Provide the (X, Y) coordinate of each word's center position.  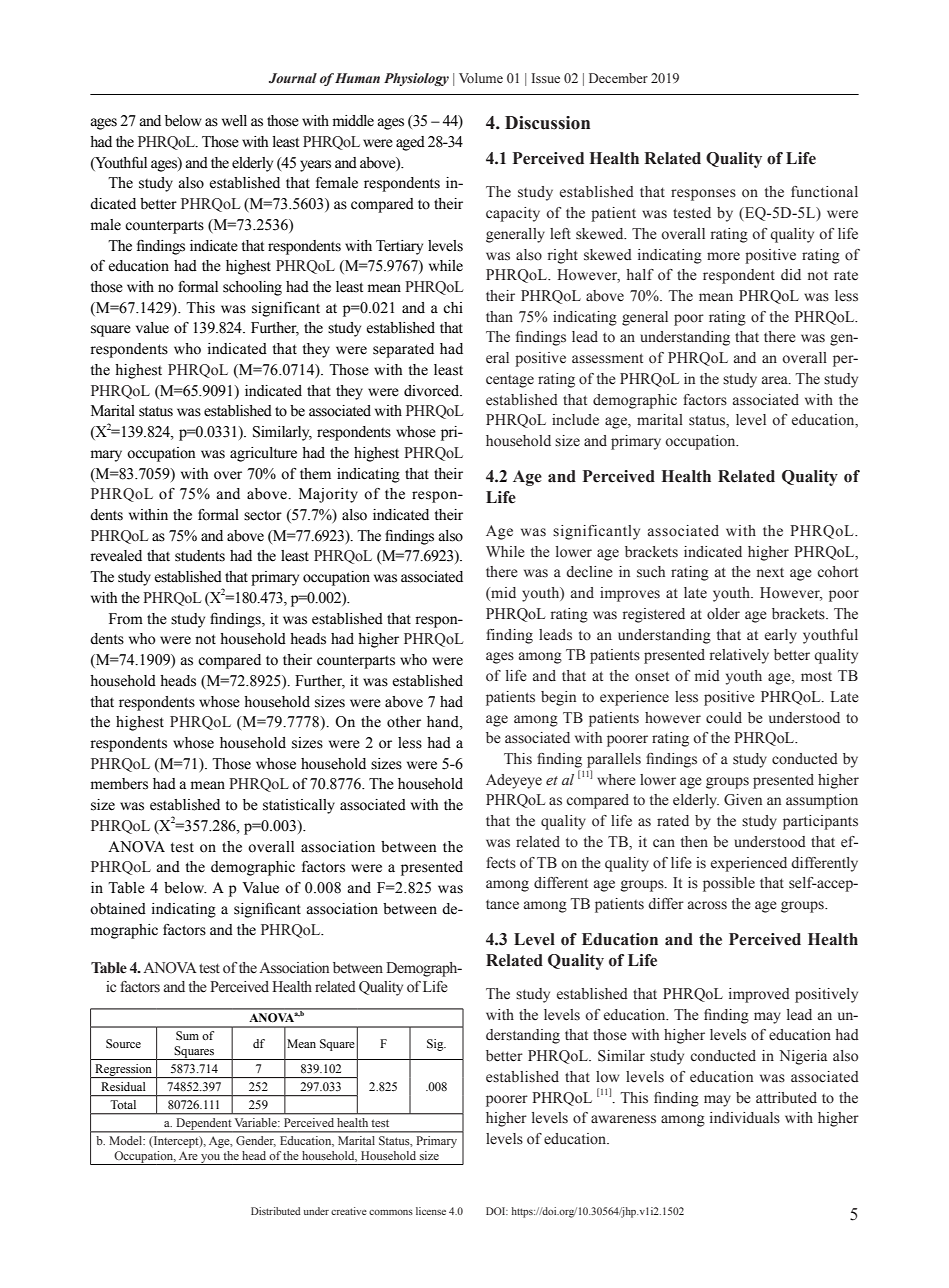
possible (729, 884)
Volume (481, 78)
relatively (739, 656)
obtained (118, 909)
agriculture (263, 454)
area (776, 380)
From (126, 619)
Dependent (204, 1125)
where (616, 780)
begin (558, 698)
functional (824, 192)
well (234, 121)
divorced (433, 391)
